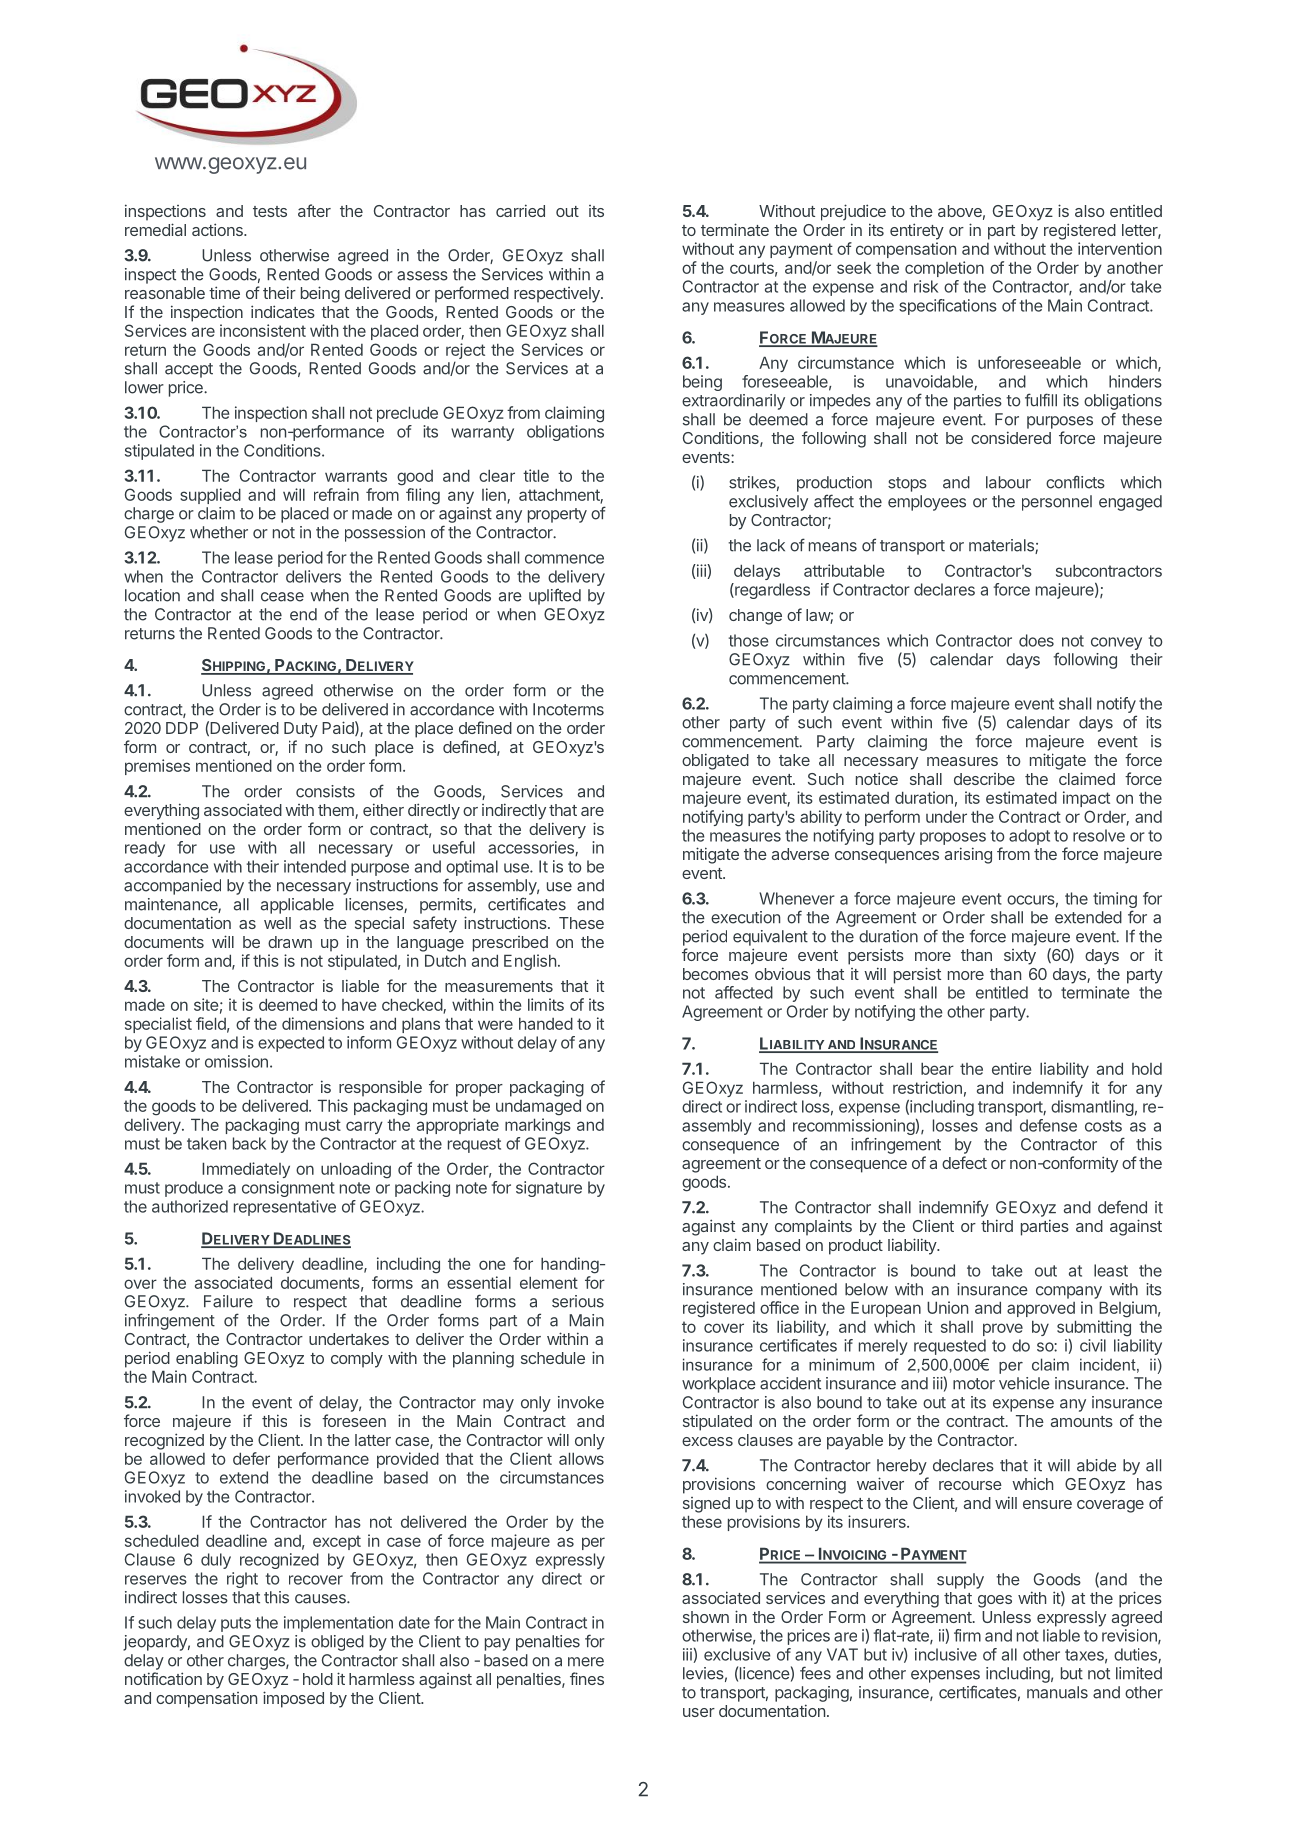 The height and width of the screenshot is (1839, 1301). Describe the element at coordinates (290, 942) in the screenshot. I see `drawn` at that location.
